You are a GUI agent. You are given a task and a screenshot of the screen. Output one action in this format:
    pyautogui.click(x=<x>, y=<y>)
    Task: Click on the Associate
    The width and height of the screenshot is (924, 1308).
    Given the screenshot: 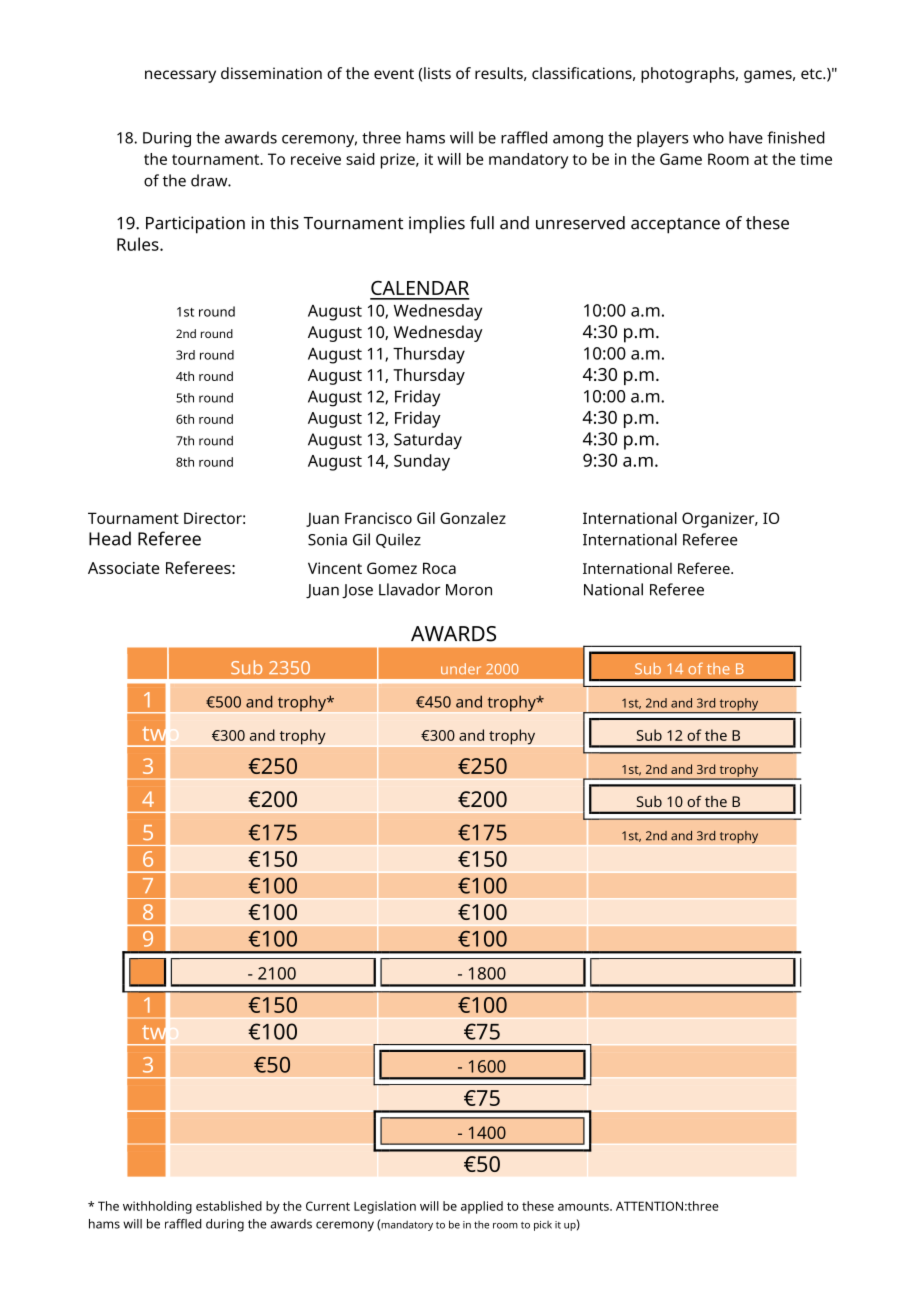 What is the action you would take?
    pyautogui.click(x=124, y=568)
